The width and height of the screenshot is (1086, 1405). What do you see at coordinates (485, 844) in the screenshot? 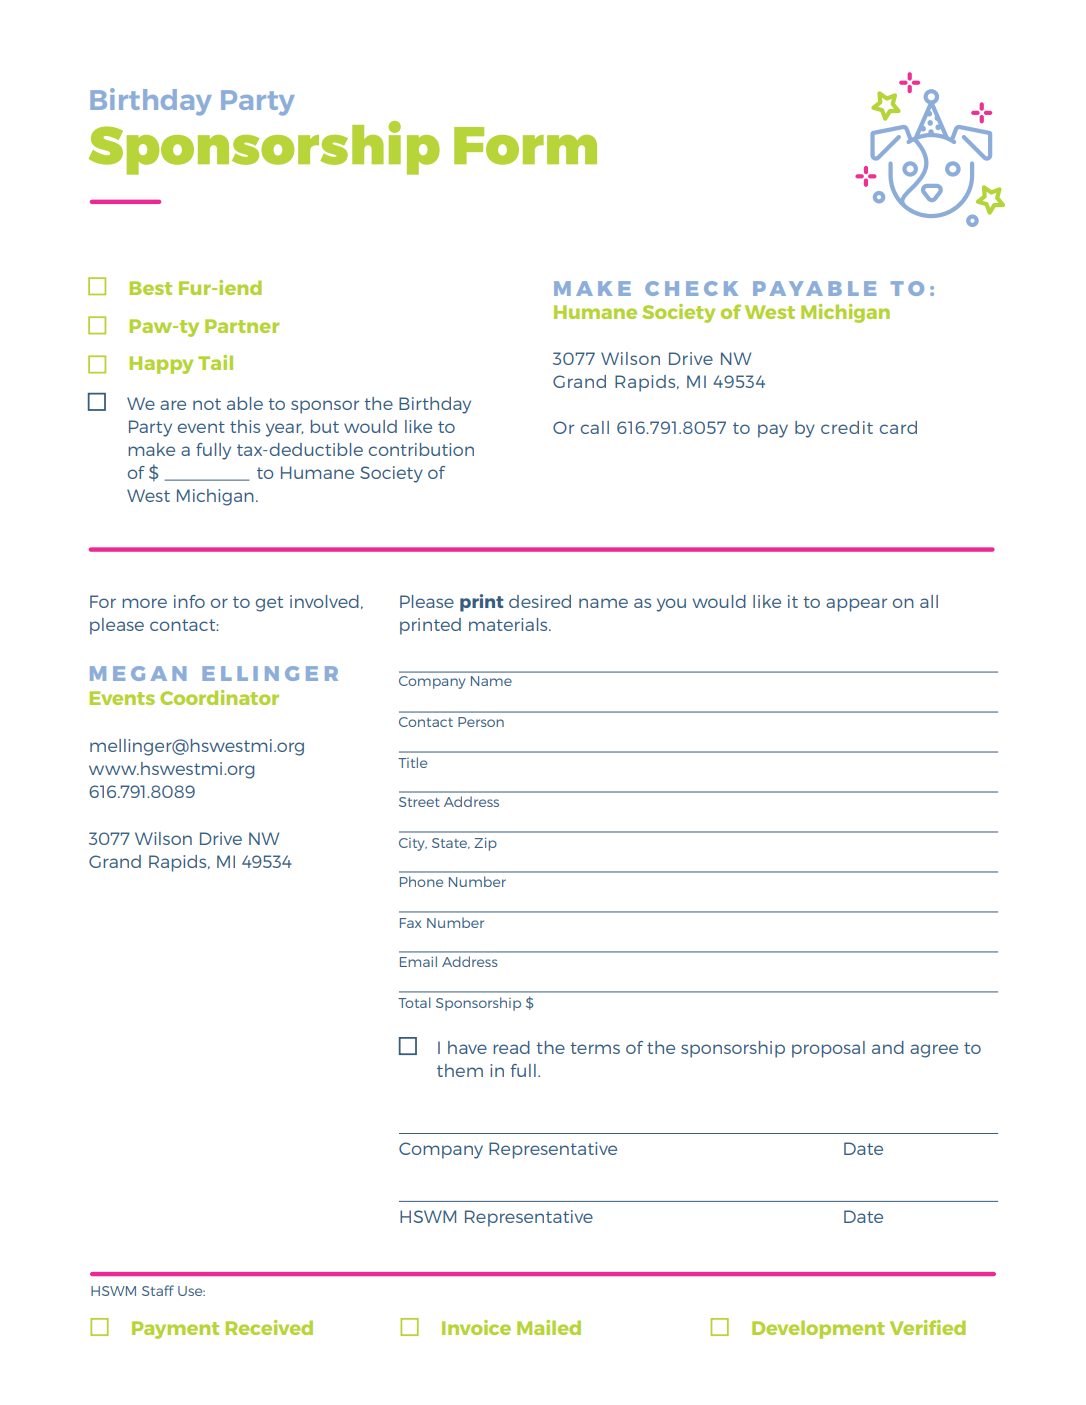
I see `Zip` at bounding box center [485, 844].
